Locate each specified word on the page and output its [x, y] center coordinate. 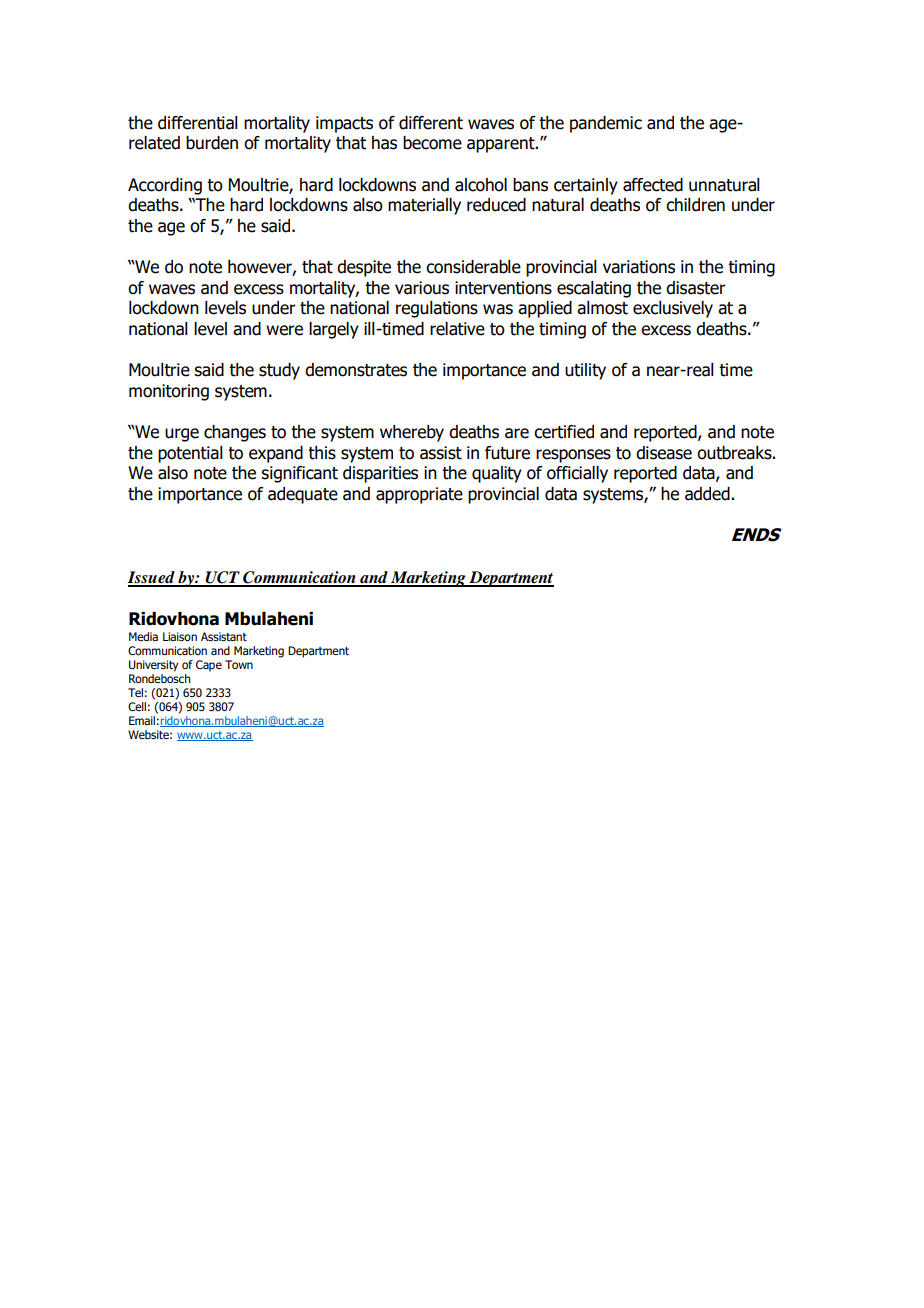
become [432, 143]
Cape [209, 666]
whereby [412, 433]
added [707, 494]
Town [239, 664]
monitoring [169, 392]
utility [585, 371]
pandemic [606, 124]
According [165, 186]
